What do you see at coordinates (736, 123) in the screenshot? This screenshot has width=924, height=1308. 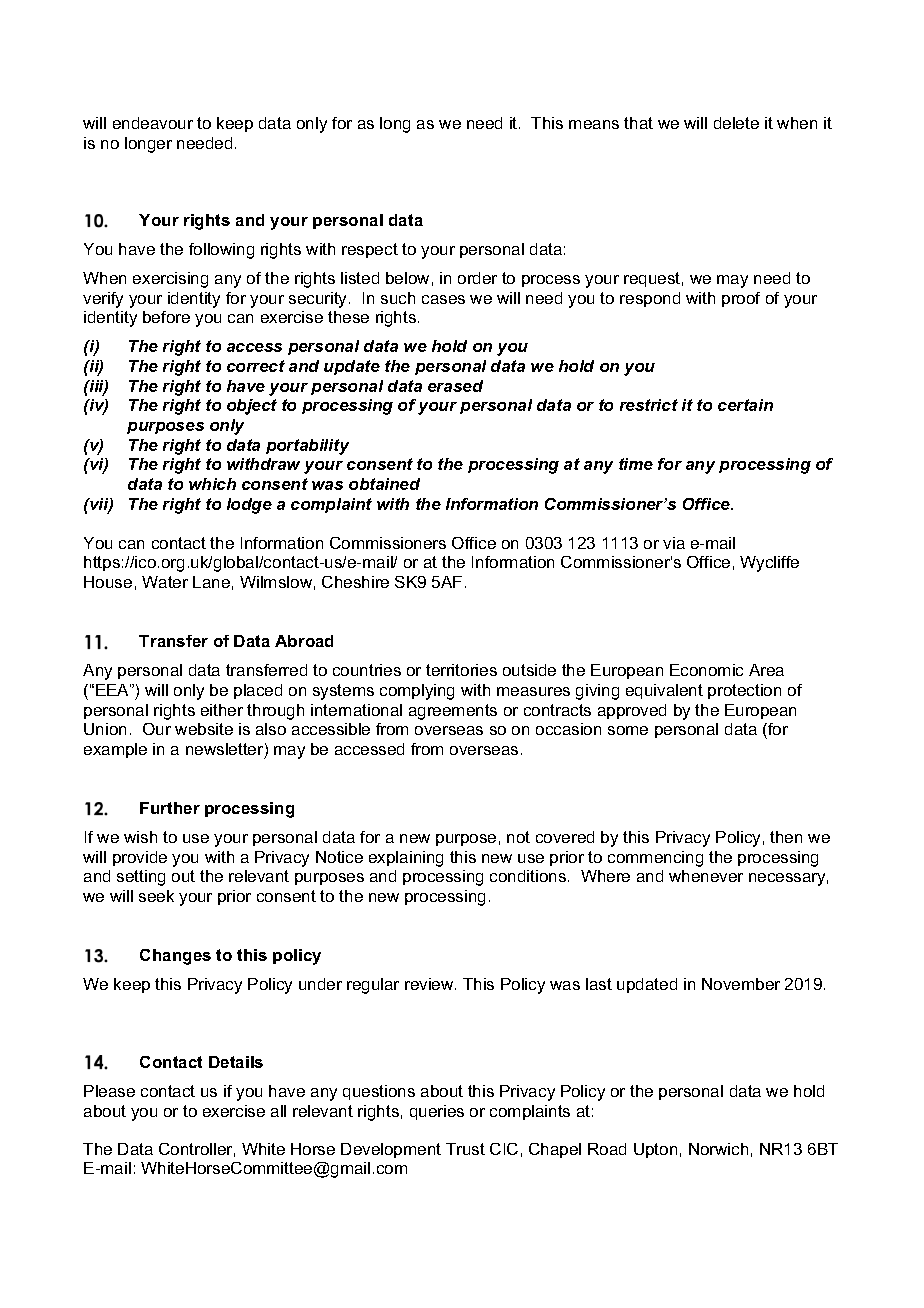 I see `delete` at bounding box center [736, 123].
